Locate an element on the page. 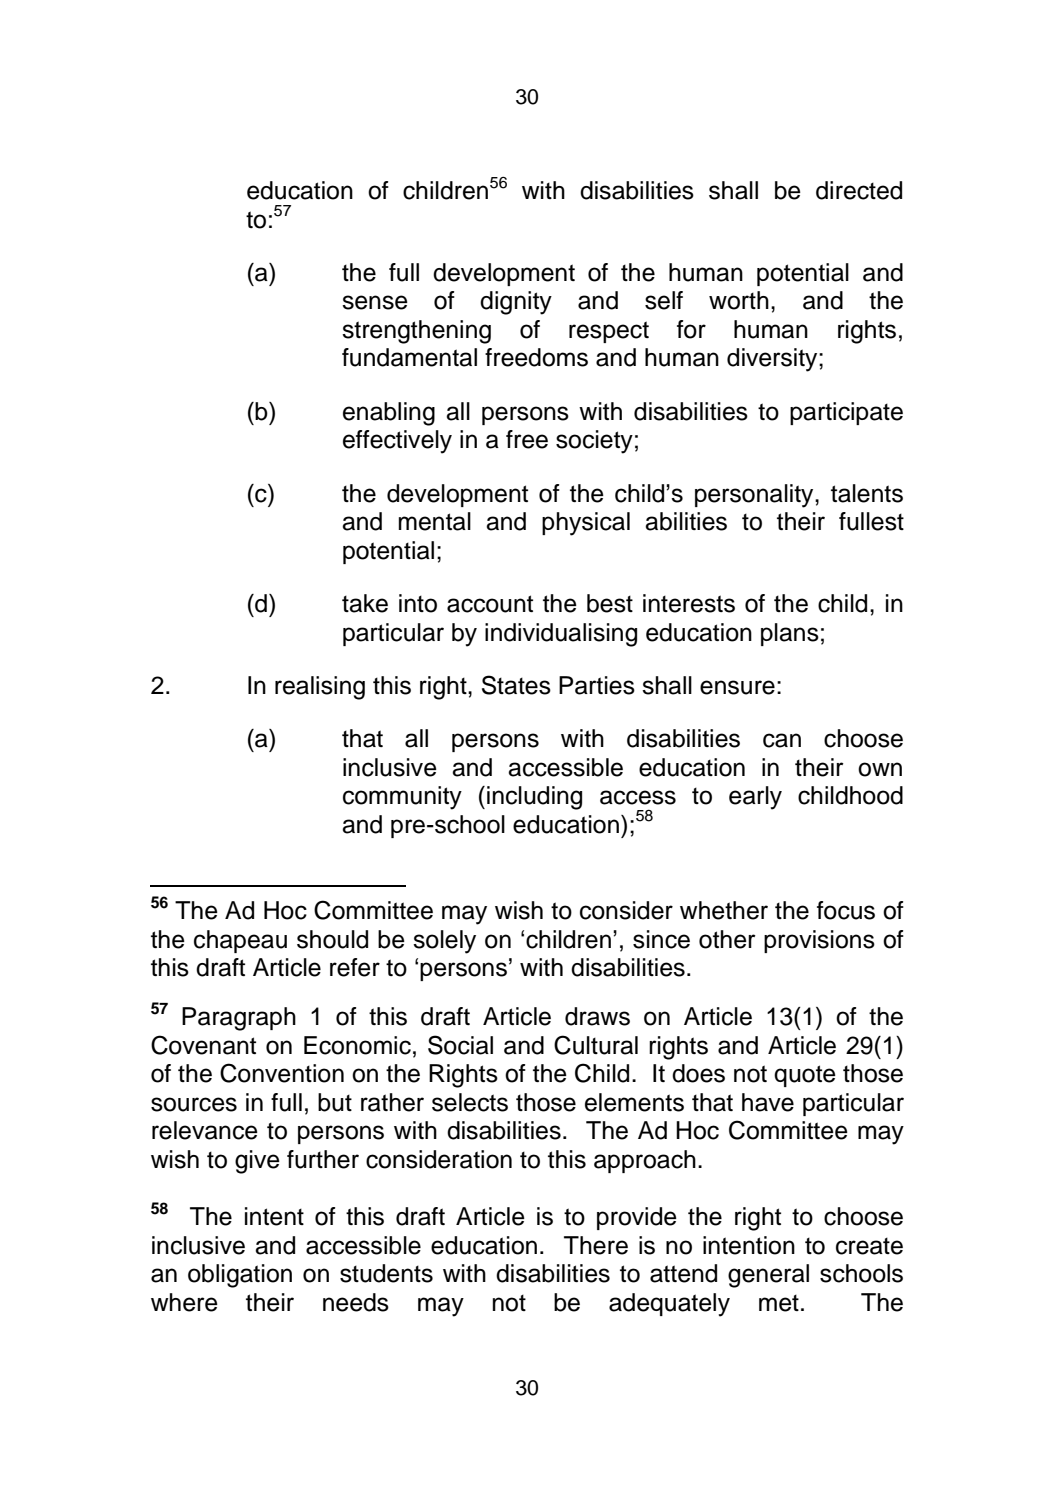  should is located at coordinates (332, 939).
